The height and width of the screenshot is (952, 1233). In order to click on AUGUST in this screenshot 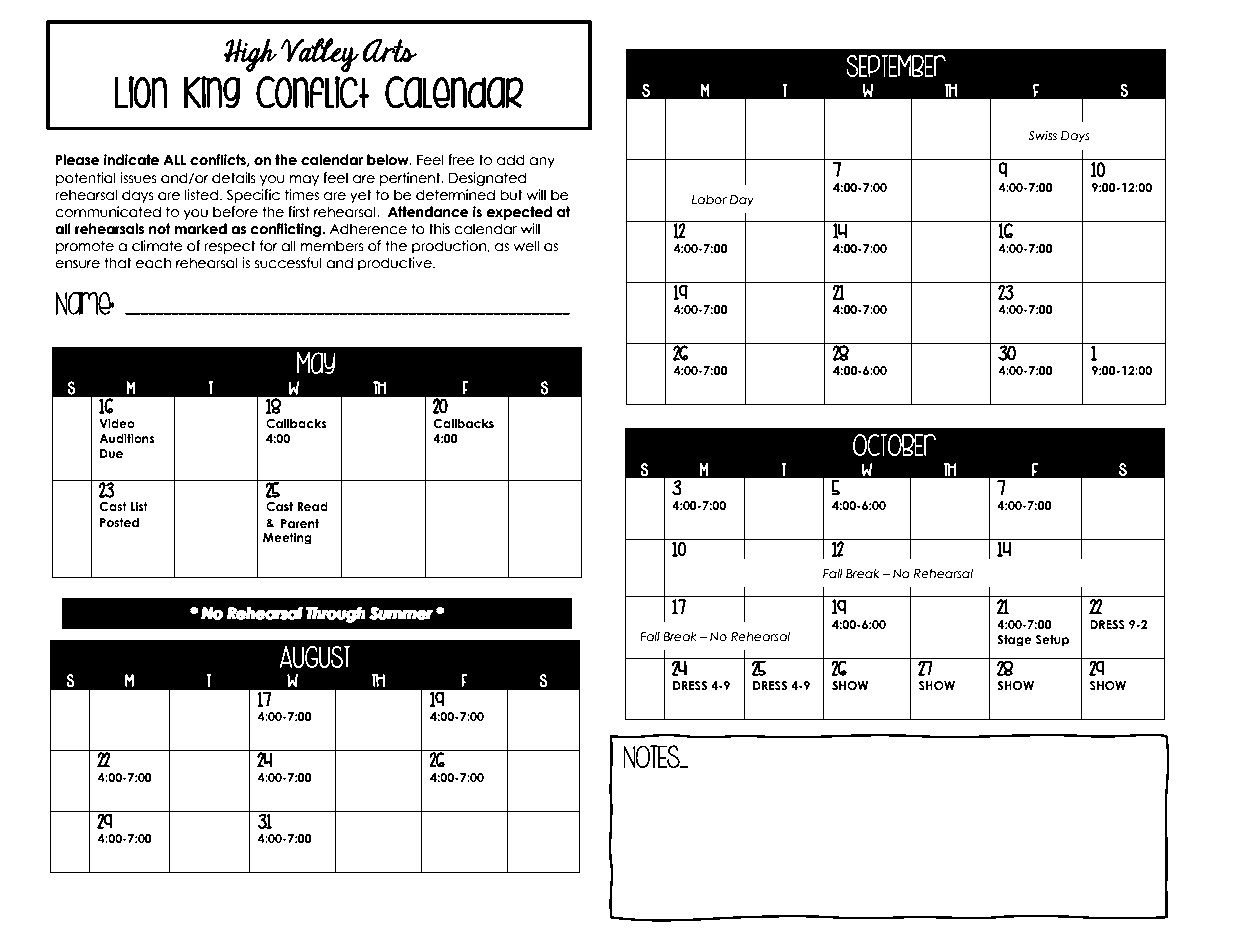, I will do `click(315, 657)`.
